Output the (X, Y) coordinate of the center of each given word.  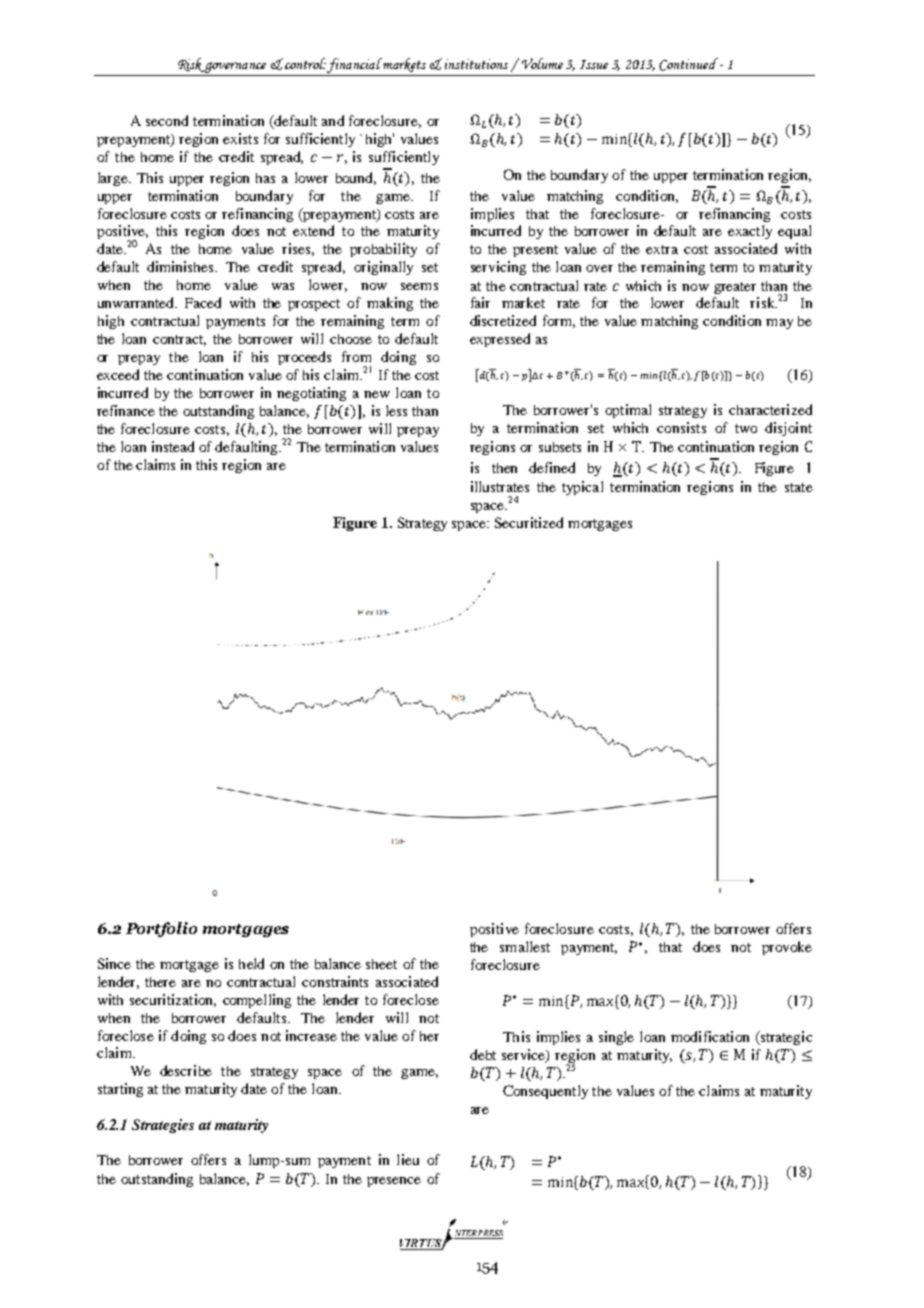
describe (186, 1070)
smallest (525, 946)
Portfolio (161, 929)
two (746, 428)
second (167, 120)
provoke (787, 948)
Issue (594, 64)
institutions (476, 64)
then (504, 468)
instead (173, 446)
